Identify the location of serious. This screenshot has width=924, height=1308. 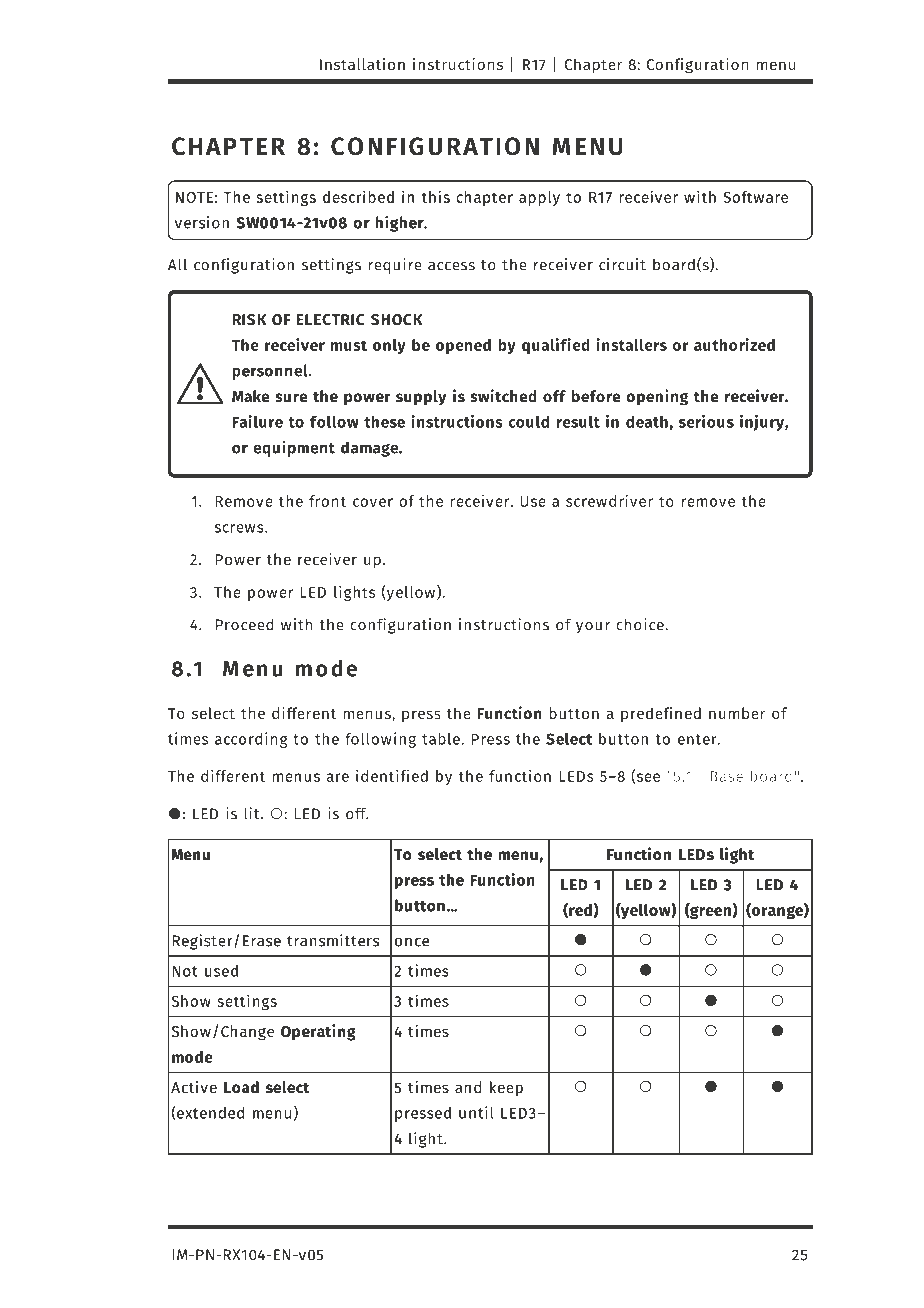
(706, 421).
